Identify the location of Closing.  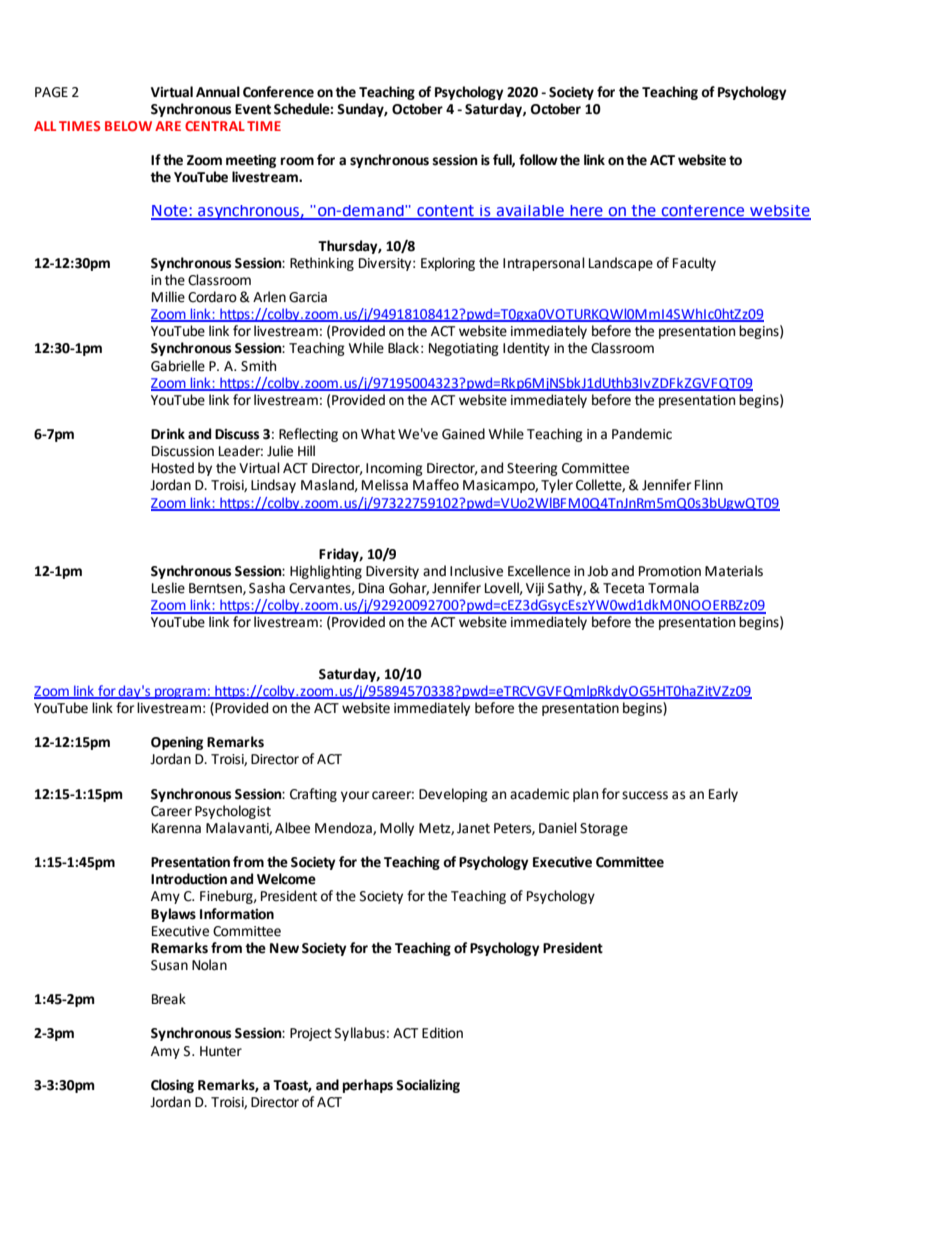
(172, 1086).
